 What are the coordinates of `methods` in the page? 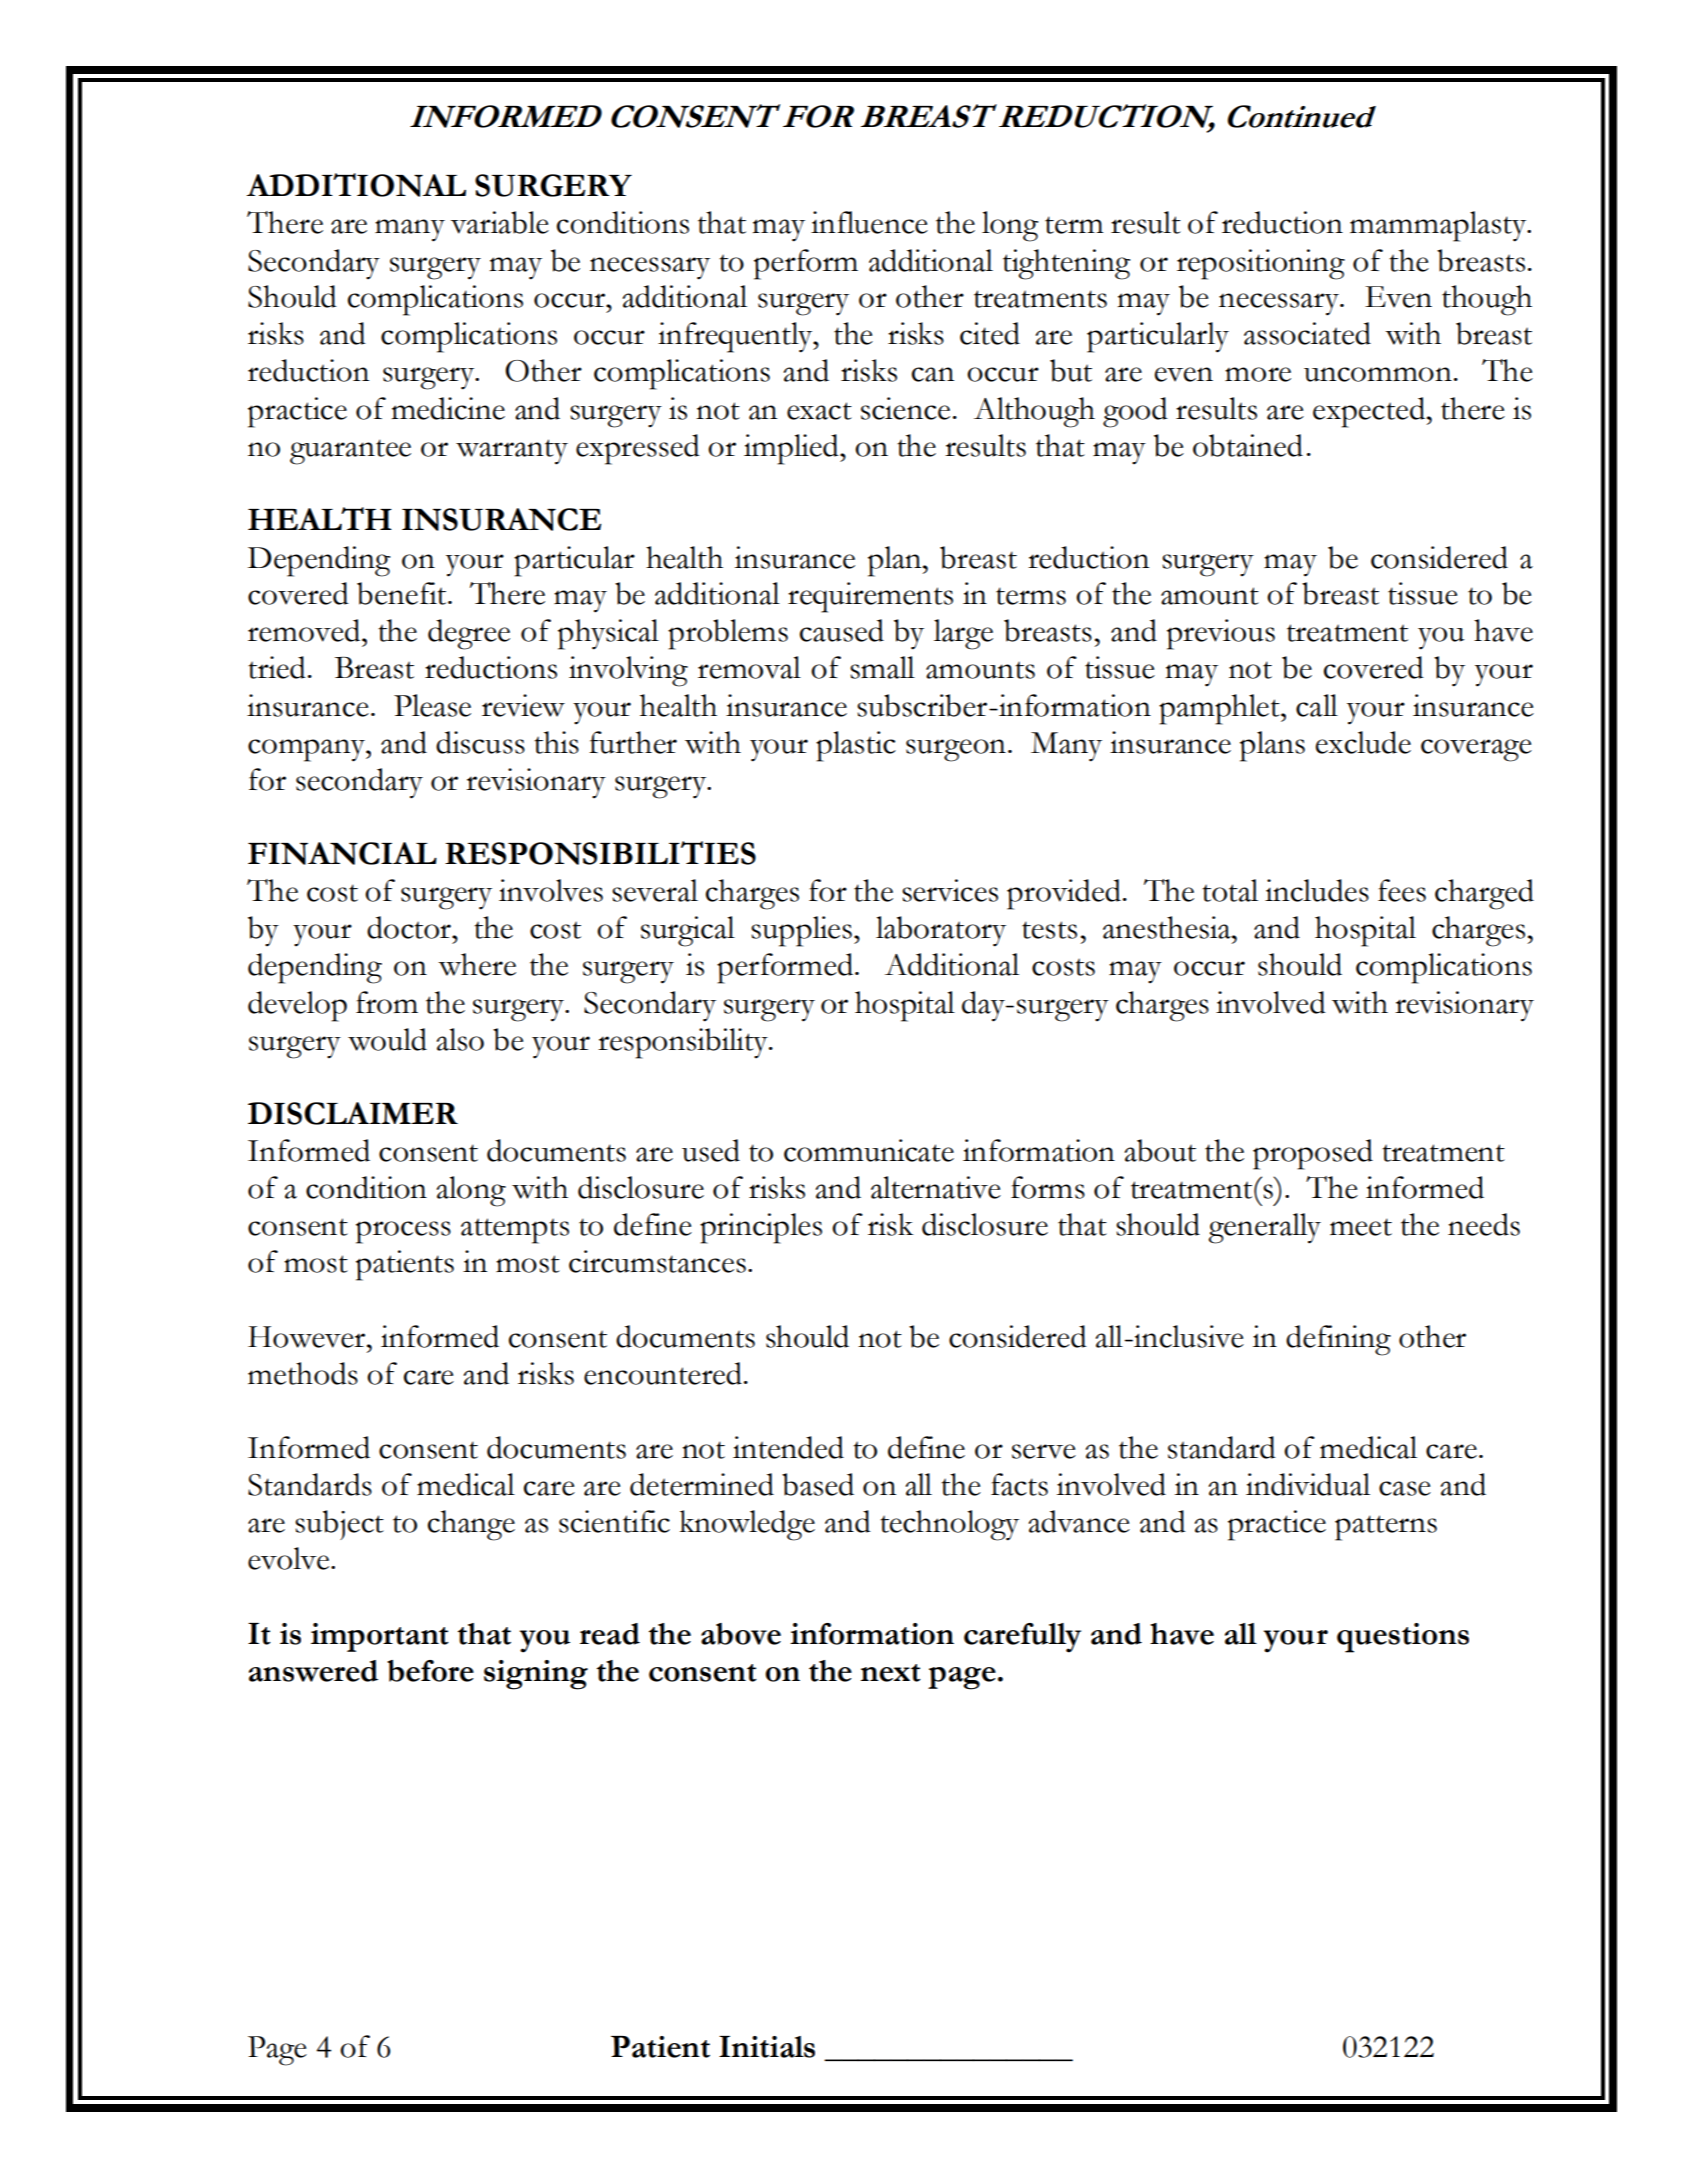 It's located at (303, 1373).
